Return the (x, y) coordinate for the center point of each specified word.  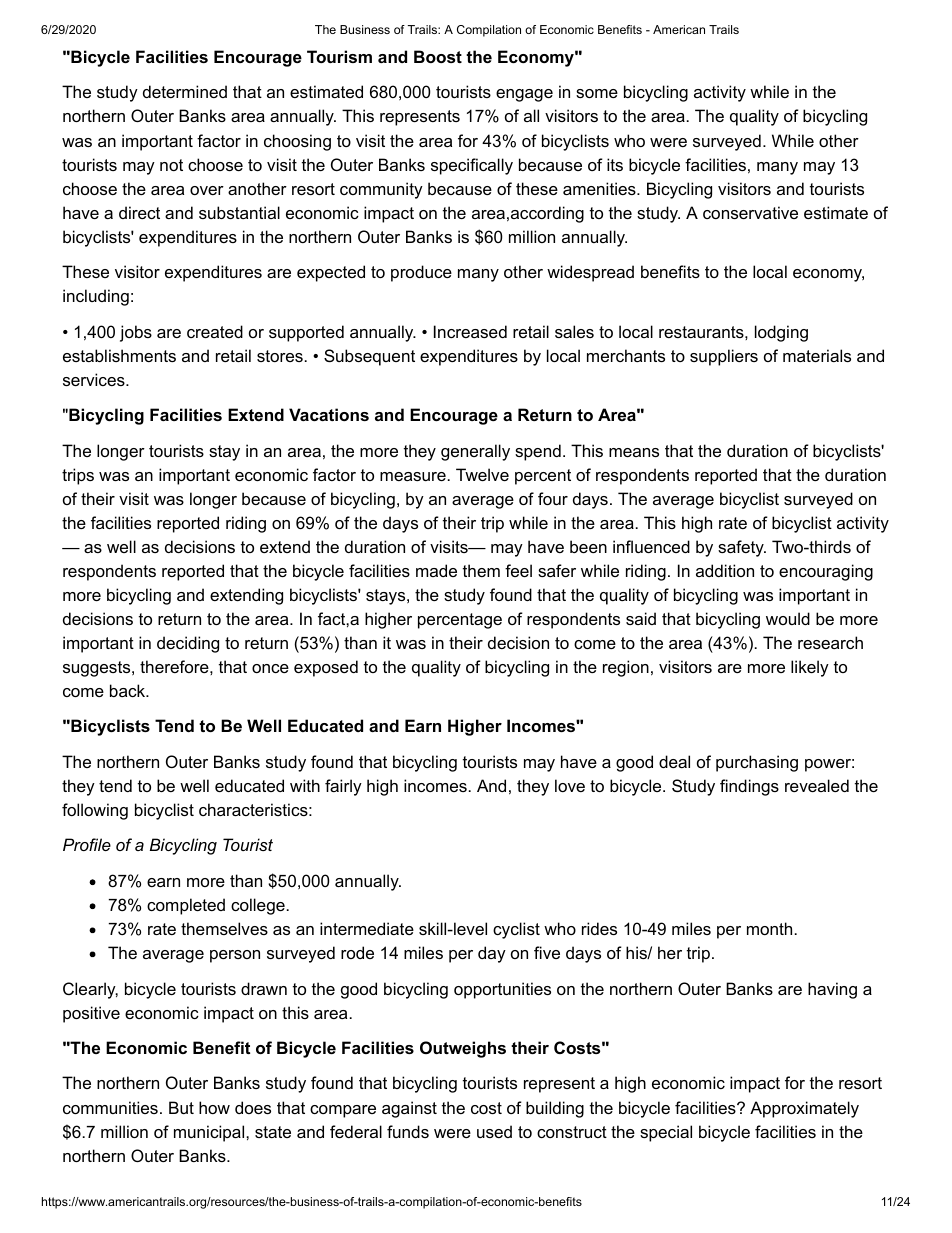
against (409, 1109)
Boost (438, 56)
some (597, 93)
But (181, 1107)
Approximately (804, 1109)
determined (185, 91)
